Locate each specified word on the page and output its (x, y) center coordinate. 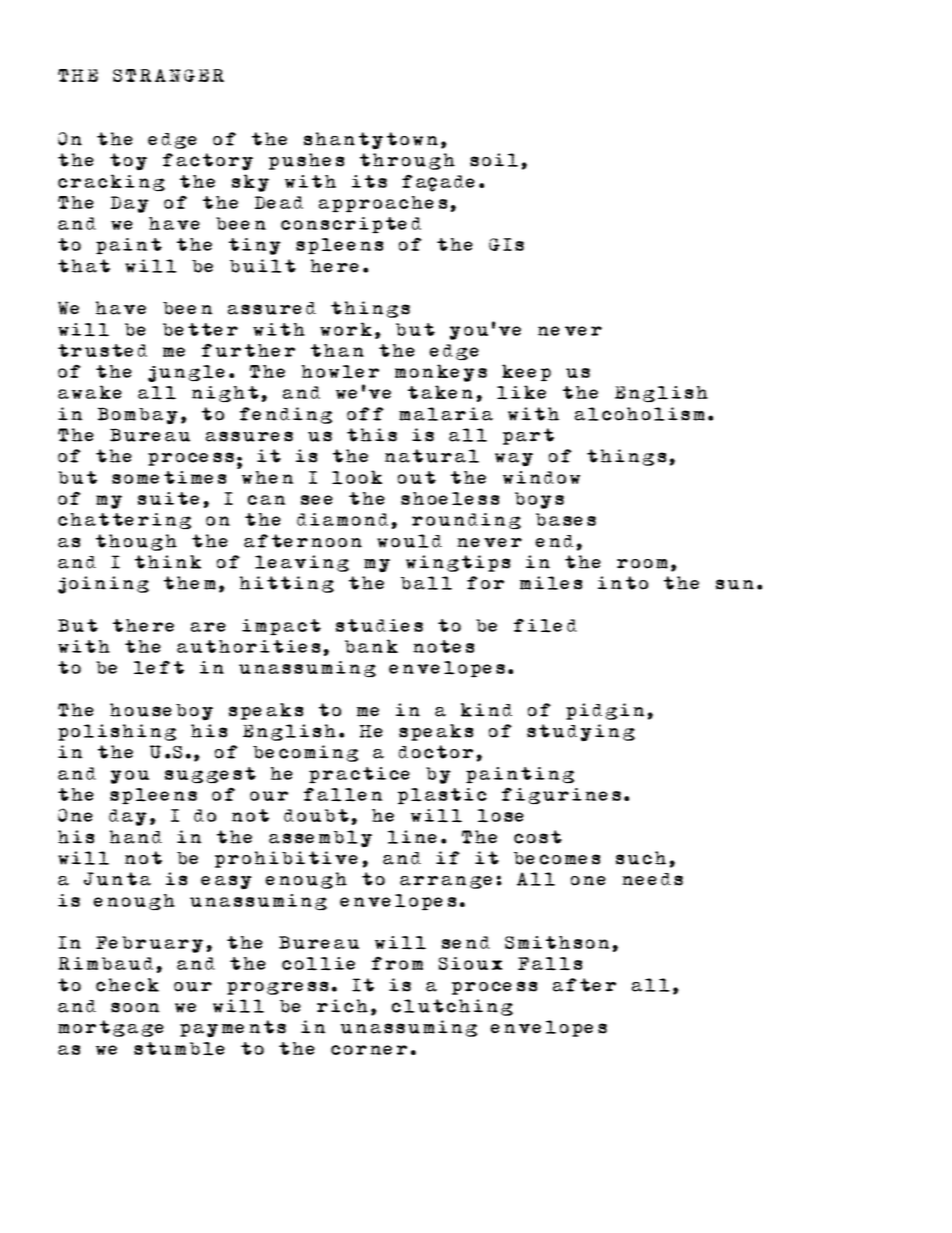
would (409, 541)
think (168, 562)
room (642, 564)
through (407, 161)
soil (494, 160)
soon (135, 1007)
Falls (550, 964)
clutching (452, 1007)
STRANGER (168, 75)
